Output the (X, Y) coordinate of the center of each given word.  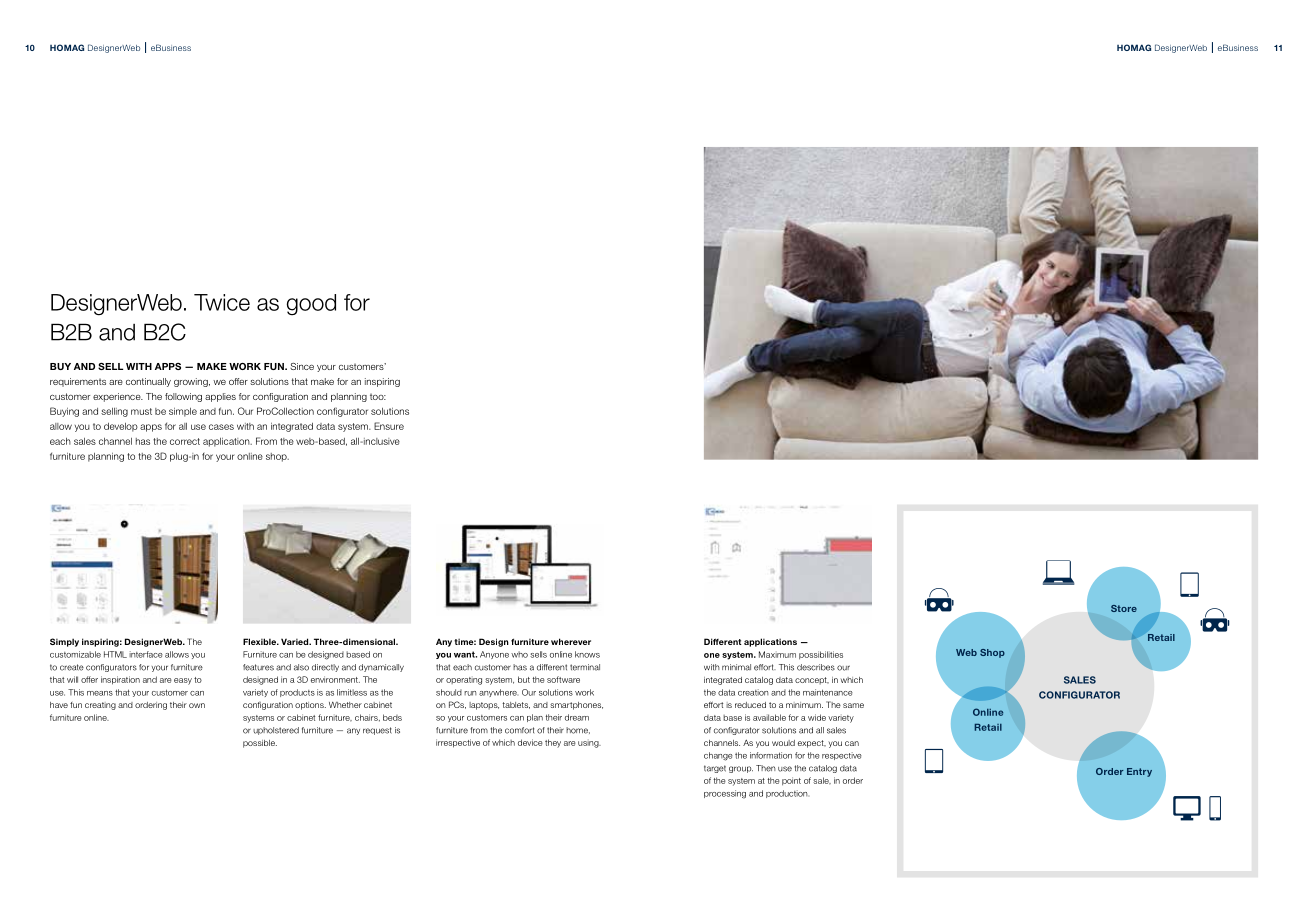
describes (816, 667)
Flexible (261, 641)
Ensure (389, 426)
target (715, 769)
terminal (585, 667)
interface (146, 654)
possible (260, 744)
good (311, 305)
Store (1124, 608)
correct (185, 441)
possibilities (821, 655)
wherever (571, 641)
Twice (222, 302)
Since (302, 366)
